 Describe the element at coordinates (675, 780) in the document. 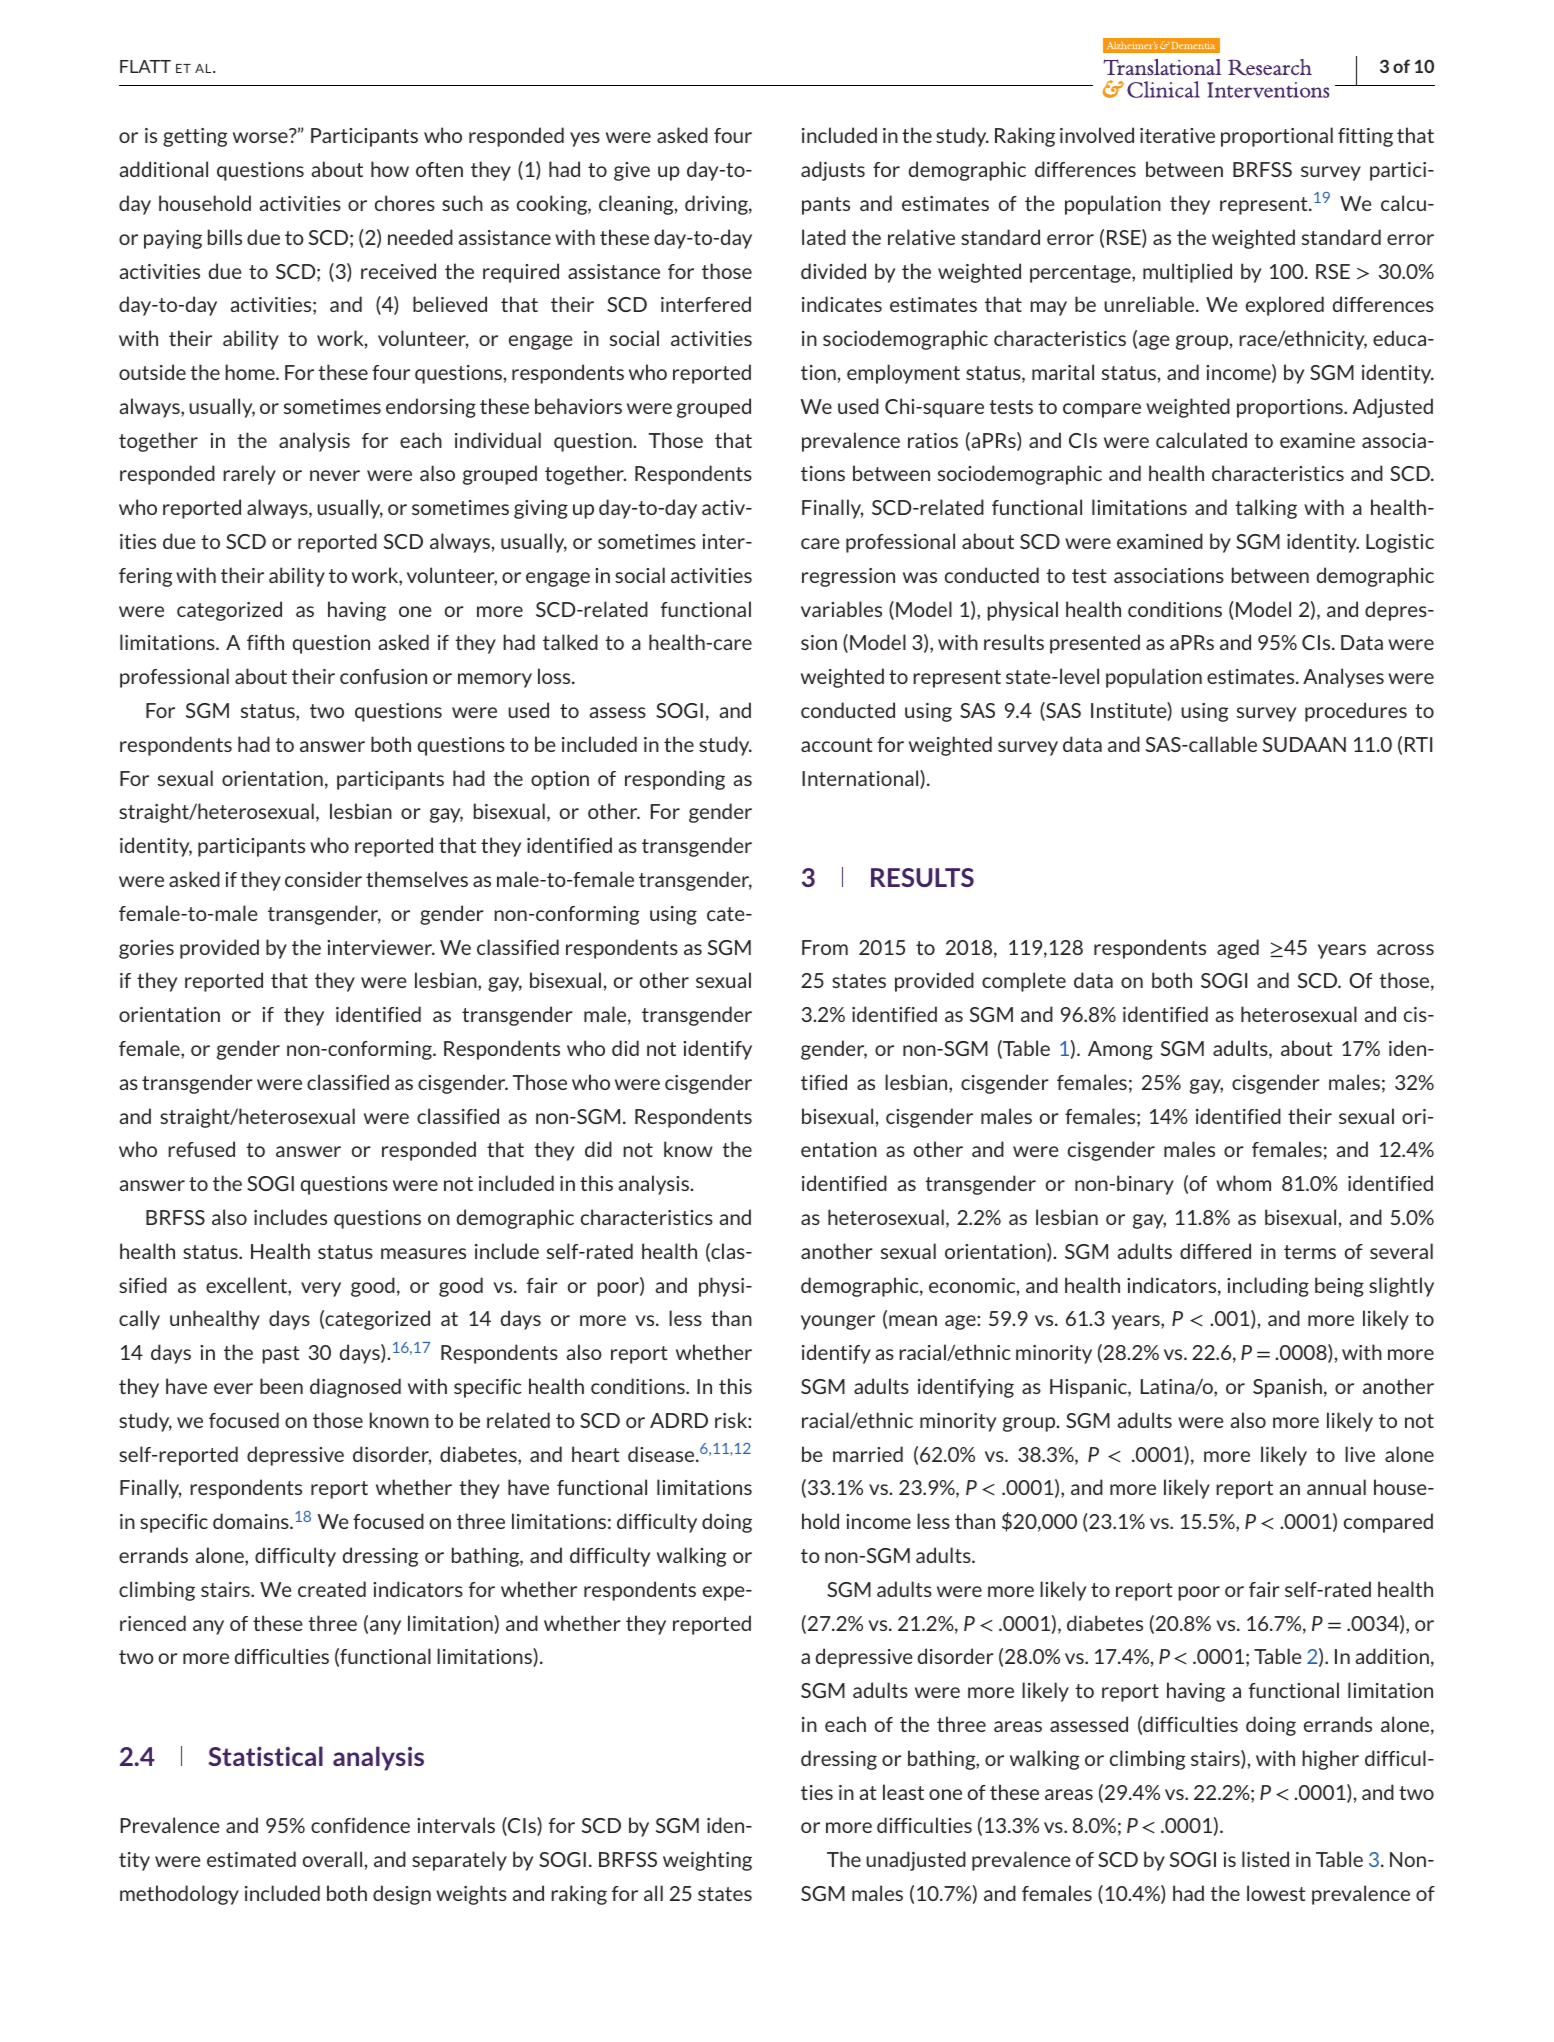

I see `responding` at that location.
